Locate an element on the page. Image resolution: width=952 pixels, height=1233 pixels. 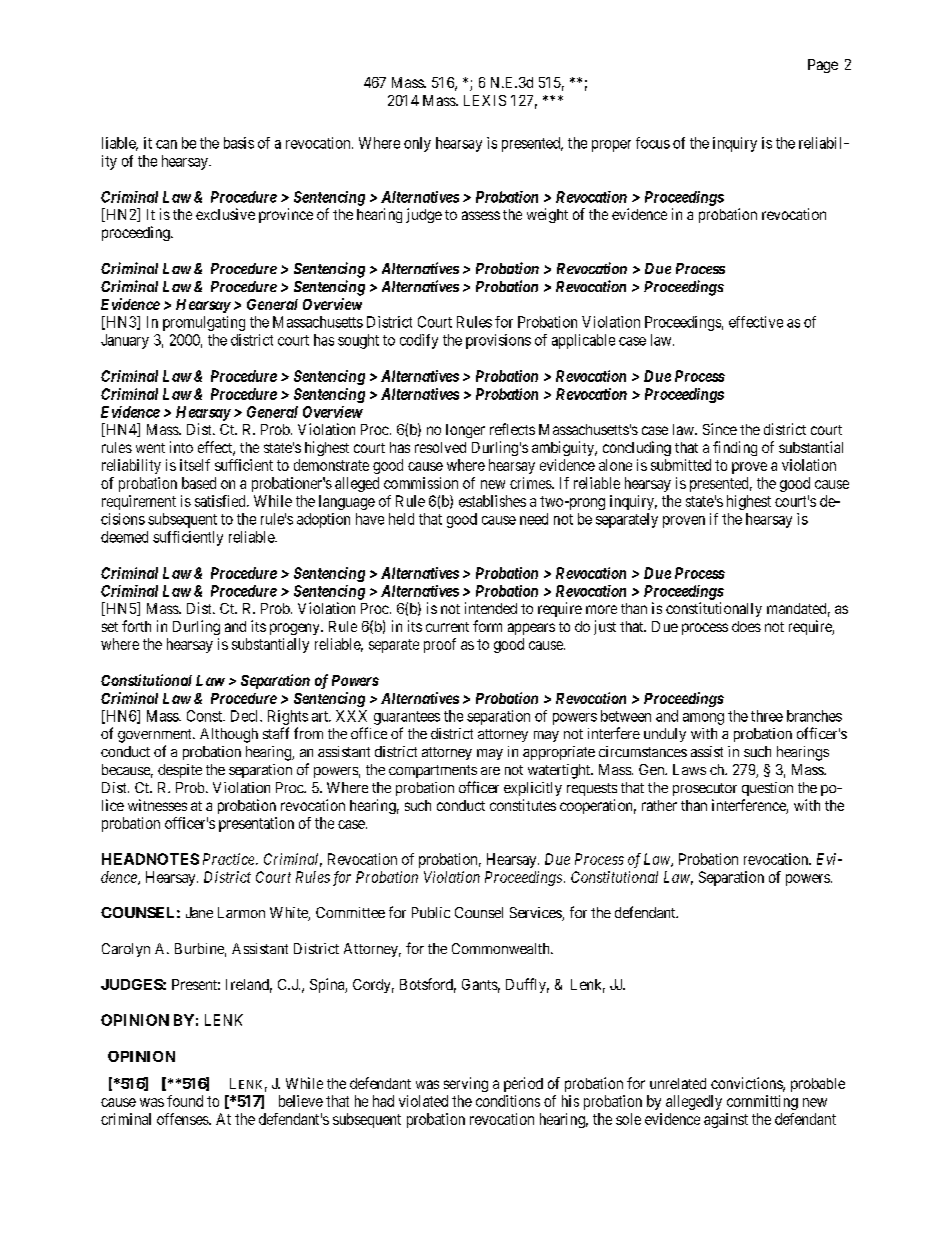
intended is located at coordinates (491, 608).
